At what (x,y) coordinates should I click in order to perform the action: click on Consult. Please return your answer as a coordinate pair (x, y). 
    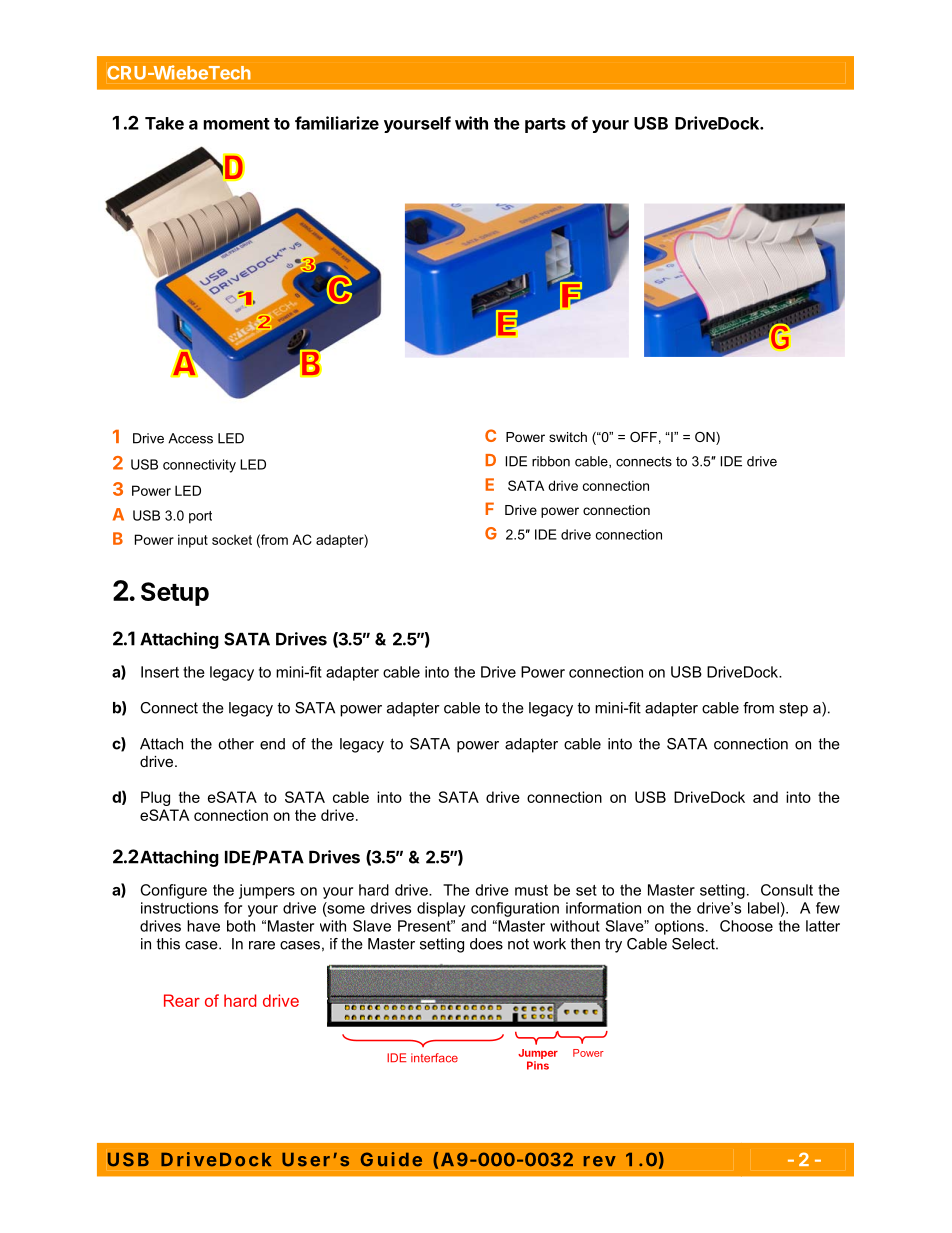
    Looking at the image, I should click on (787, 890).
